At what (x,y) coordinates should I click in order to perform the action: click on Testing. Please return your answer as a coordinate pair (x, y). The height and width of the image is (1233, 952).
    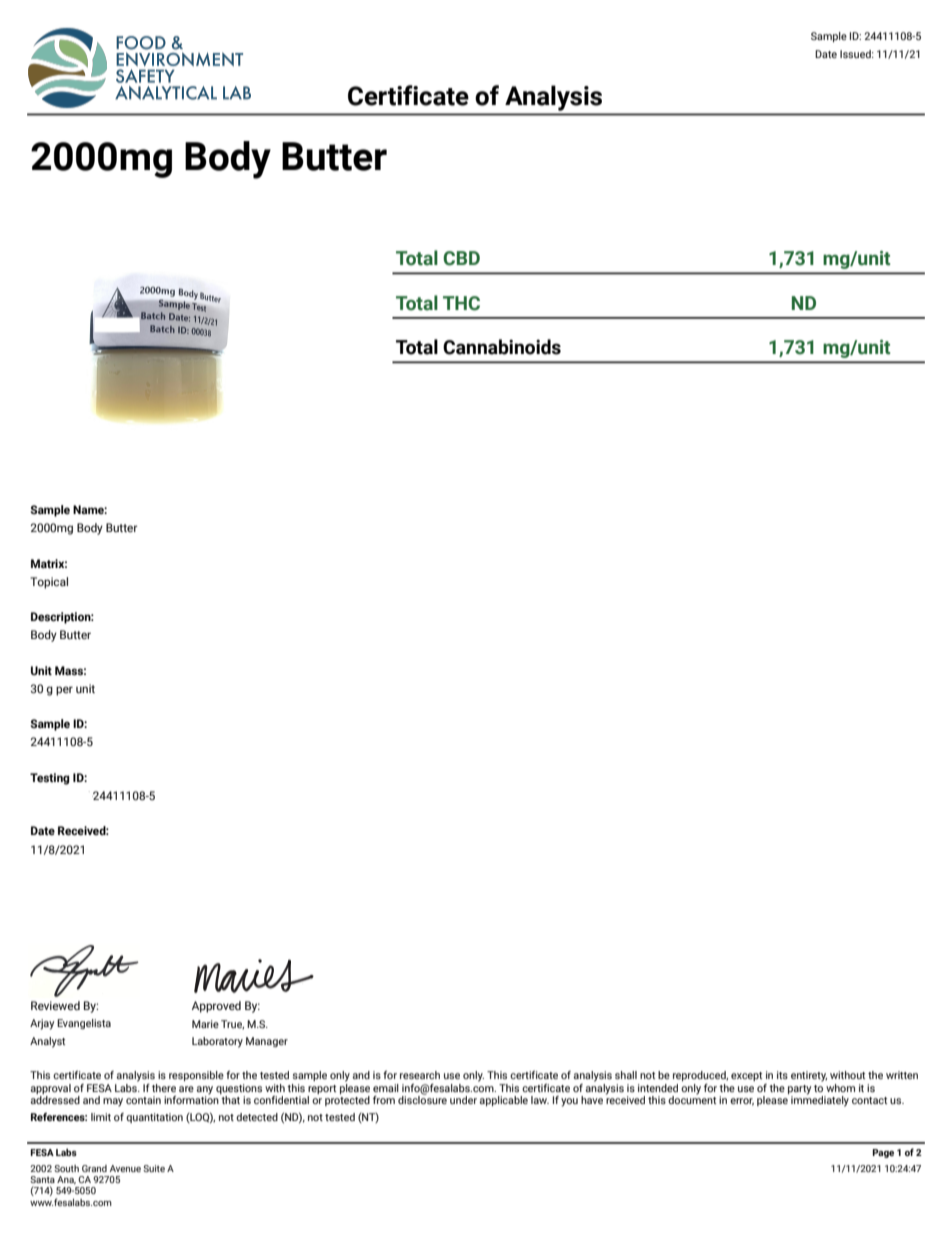
    Looking at the image, I should click on (50, 779).
